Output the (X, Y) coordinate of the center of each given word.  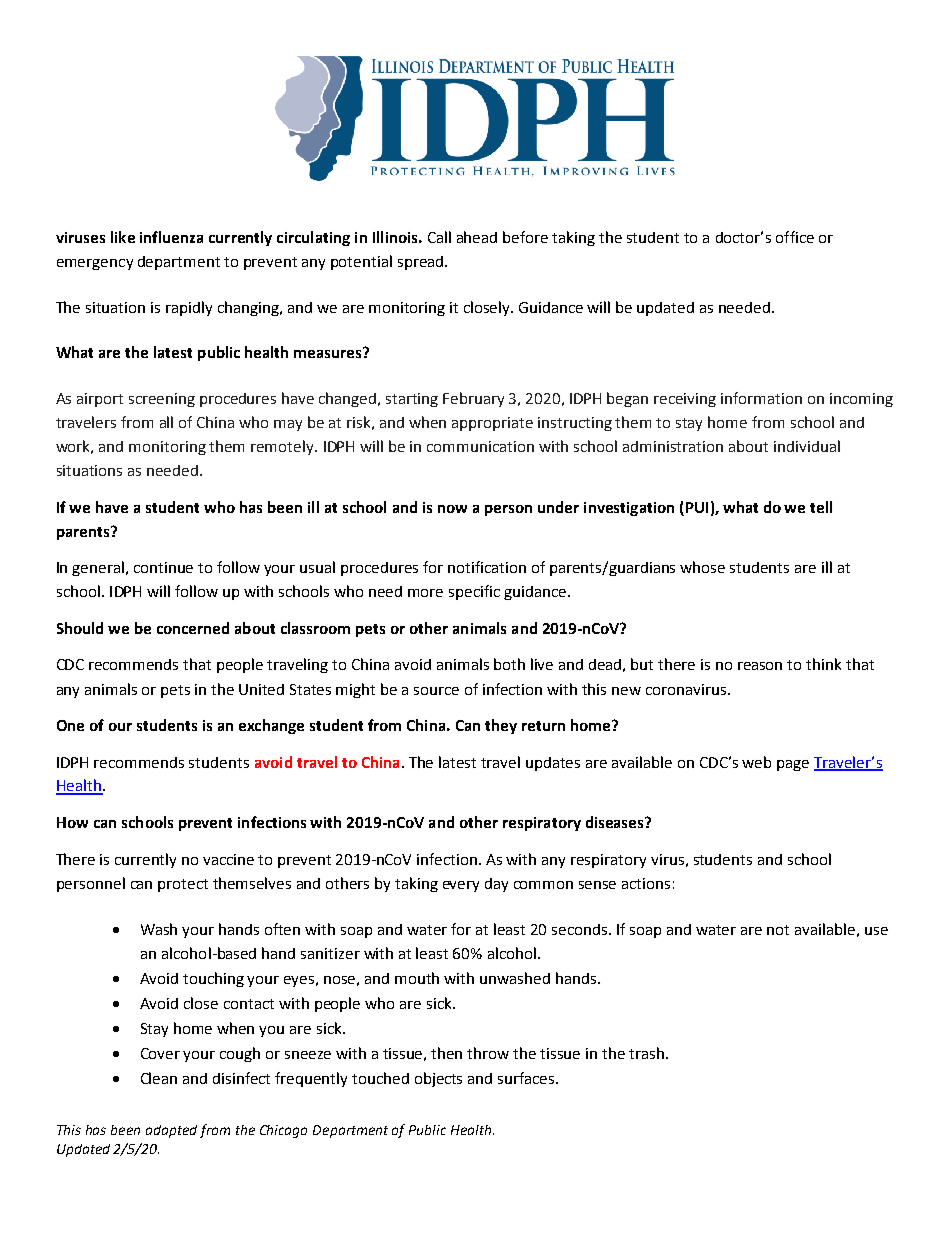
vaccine (228, 859)
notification (487, 567)
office (795, 237)
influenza (171, 237)
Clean (159, 1078)
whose (702, 567)
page (793, 765)
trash (646, 1053)
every (461, 886)
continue (163, 567)
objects (438, 1079)
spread (422, 263)
